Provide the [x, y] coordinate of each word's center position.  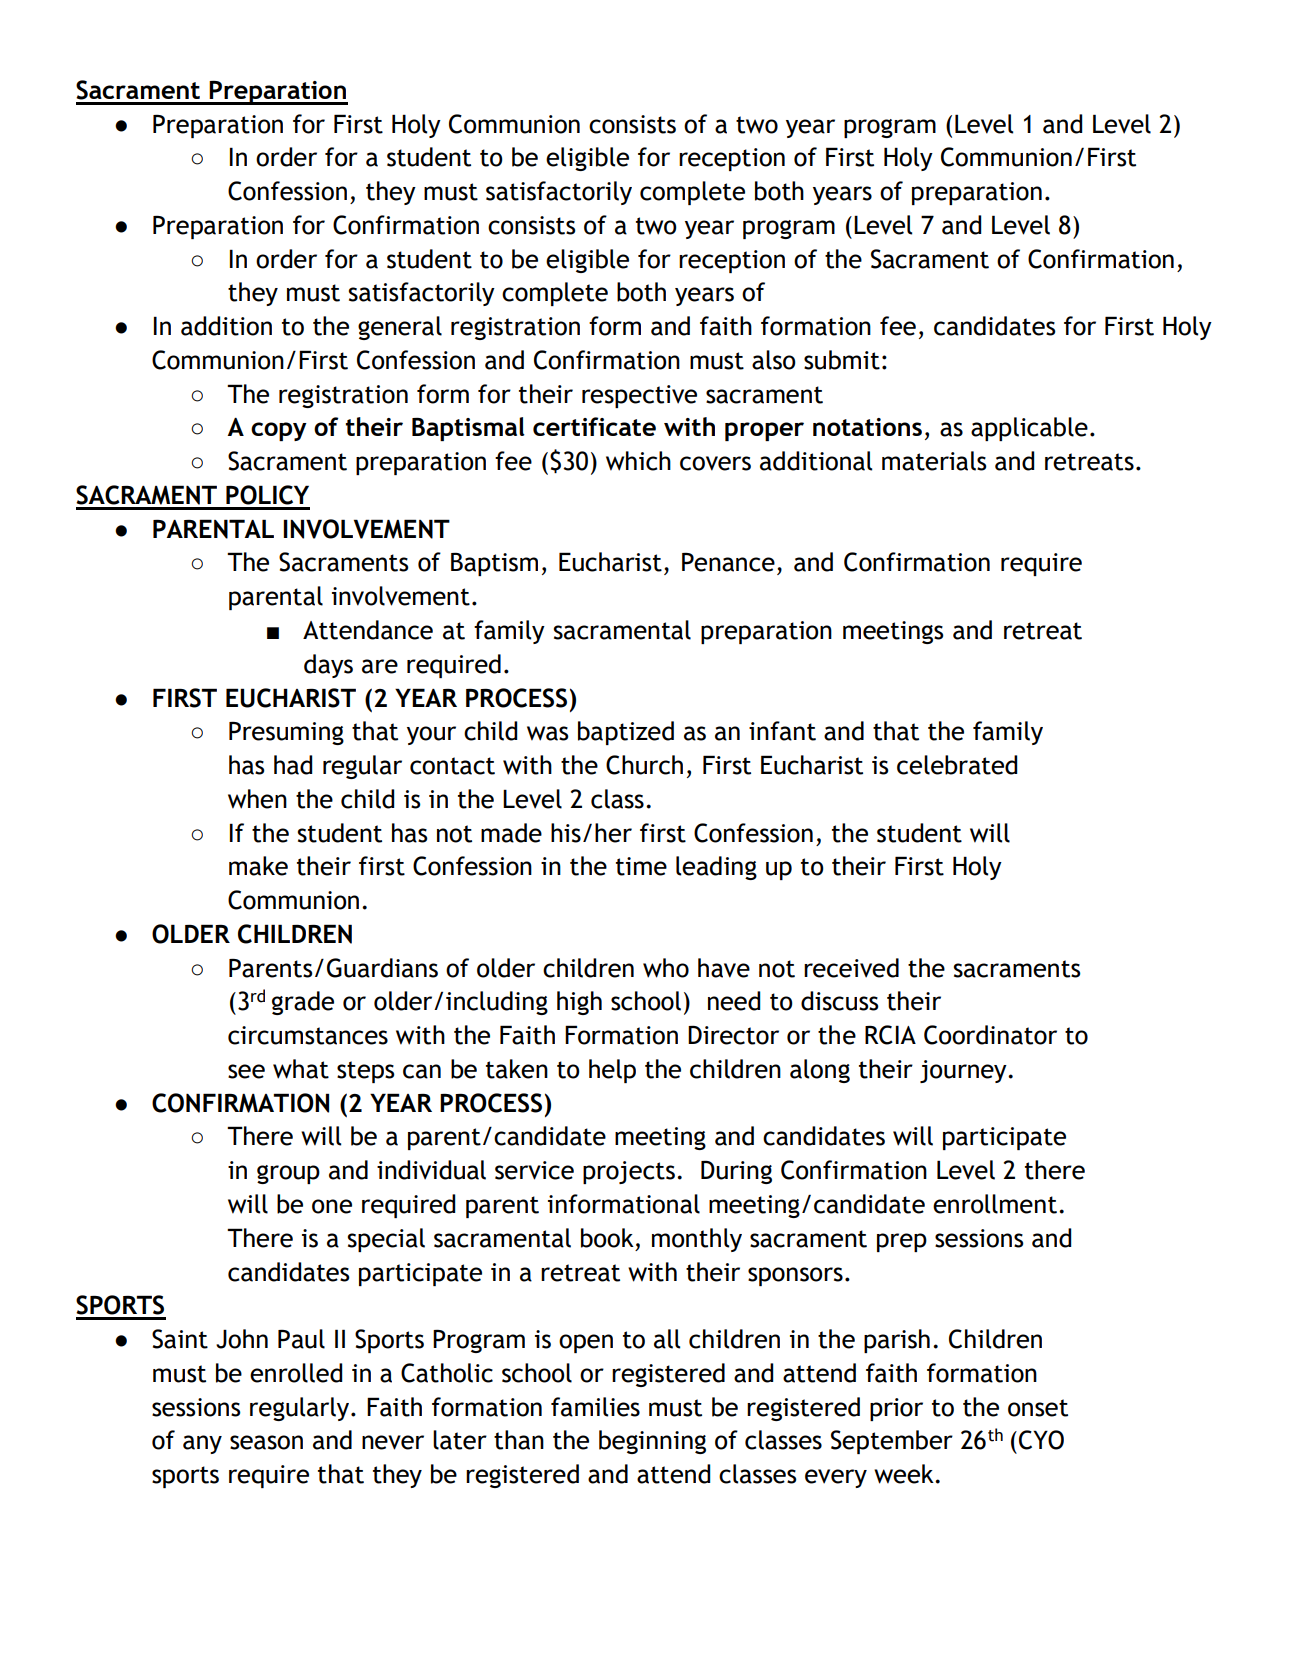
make [258, 866]
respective [639, 396]
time [641, 866]
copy [279, 431]
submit [842, 360]
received [851, 968]
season [266, 1442]
